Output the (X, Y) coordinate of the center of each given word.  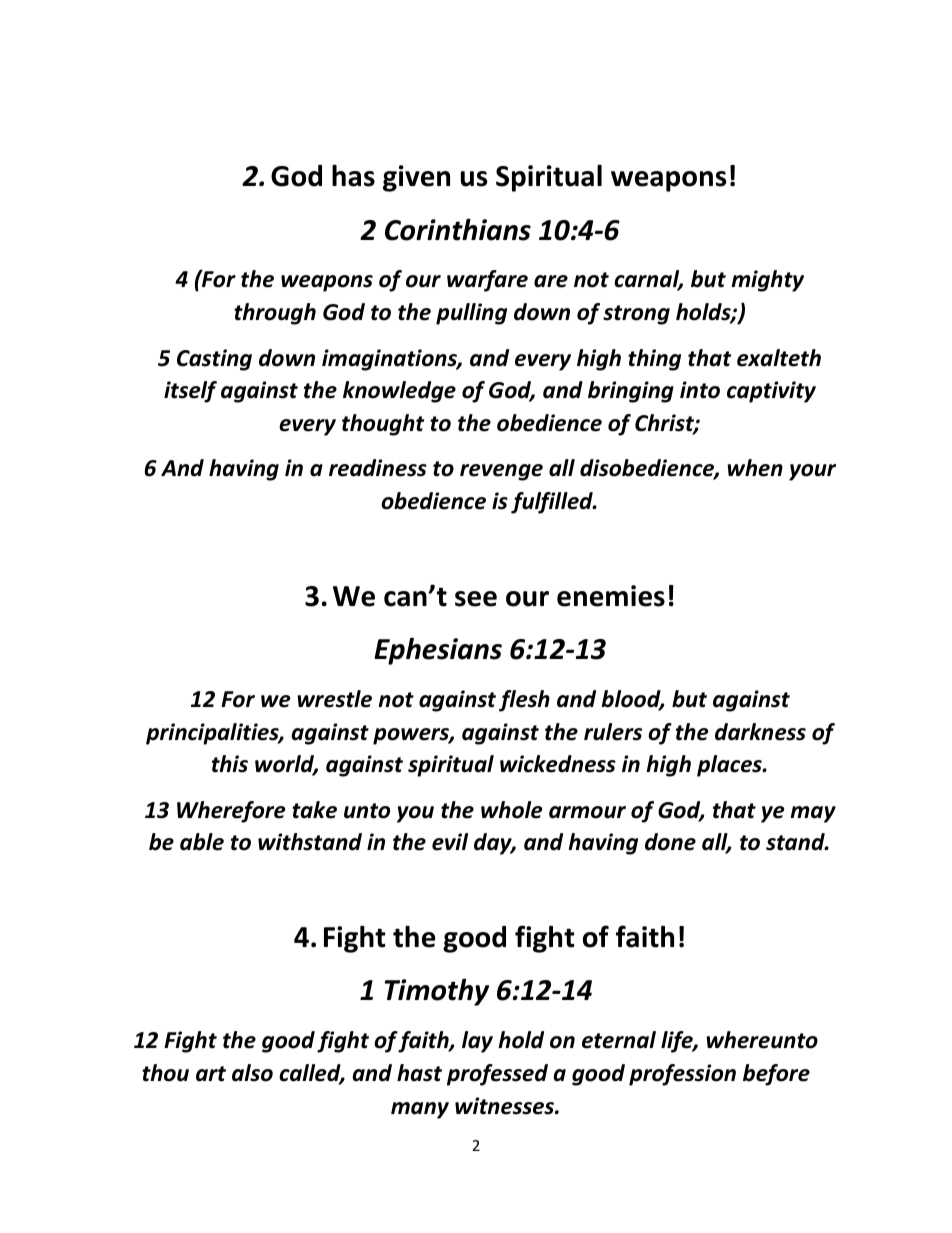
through (275, 314)
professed (497, 1075)
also (252, 1073)
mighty (767, 281)
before (776, 1075)
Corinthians (458, 229)
